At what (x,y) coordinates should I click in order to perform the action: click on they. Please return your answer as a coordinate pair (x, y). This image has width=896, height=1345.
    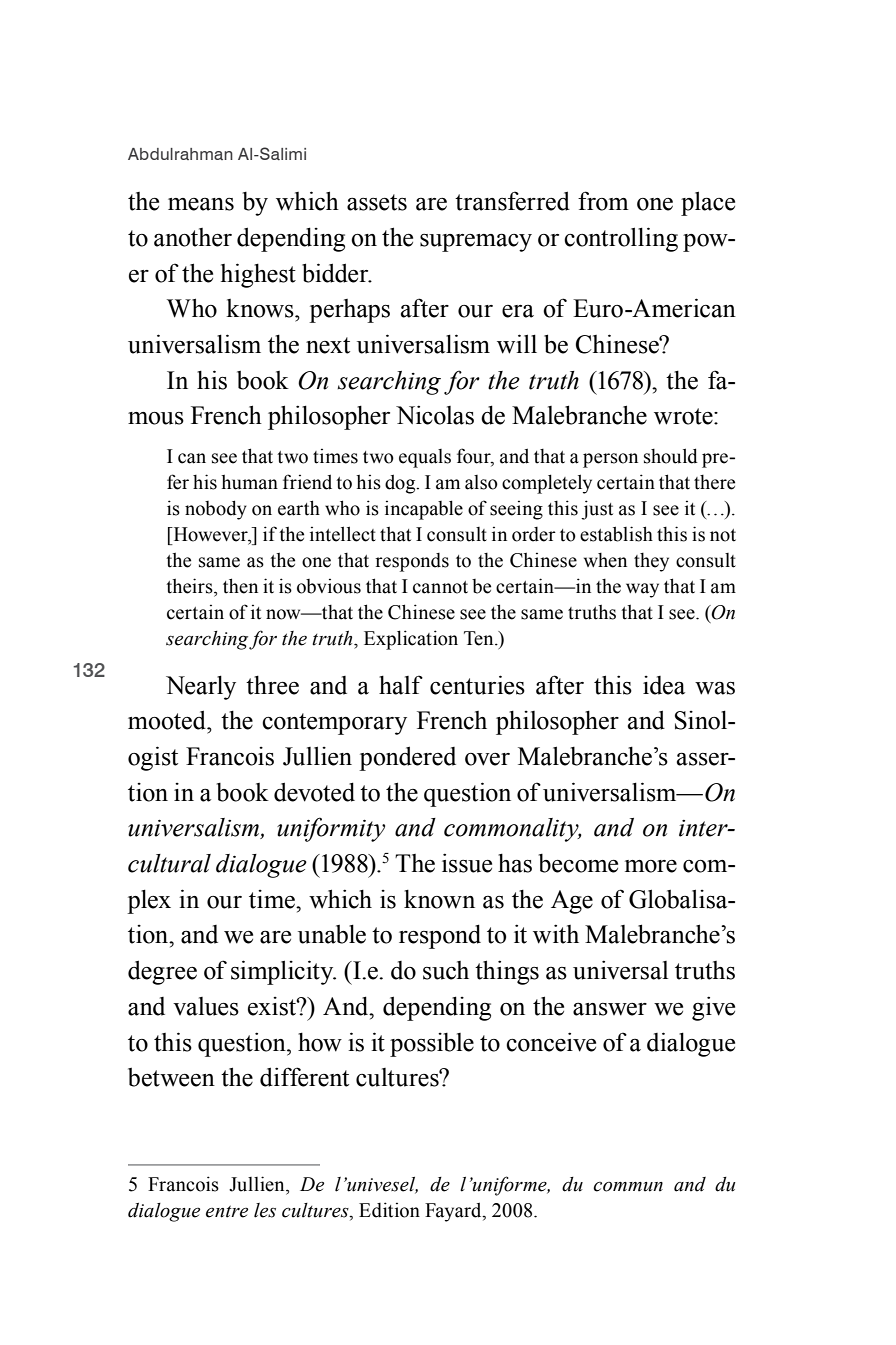
    Looking at the image, I should click on (651, 562).
